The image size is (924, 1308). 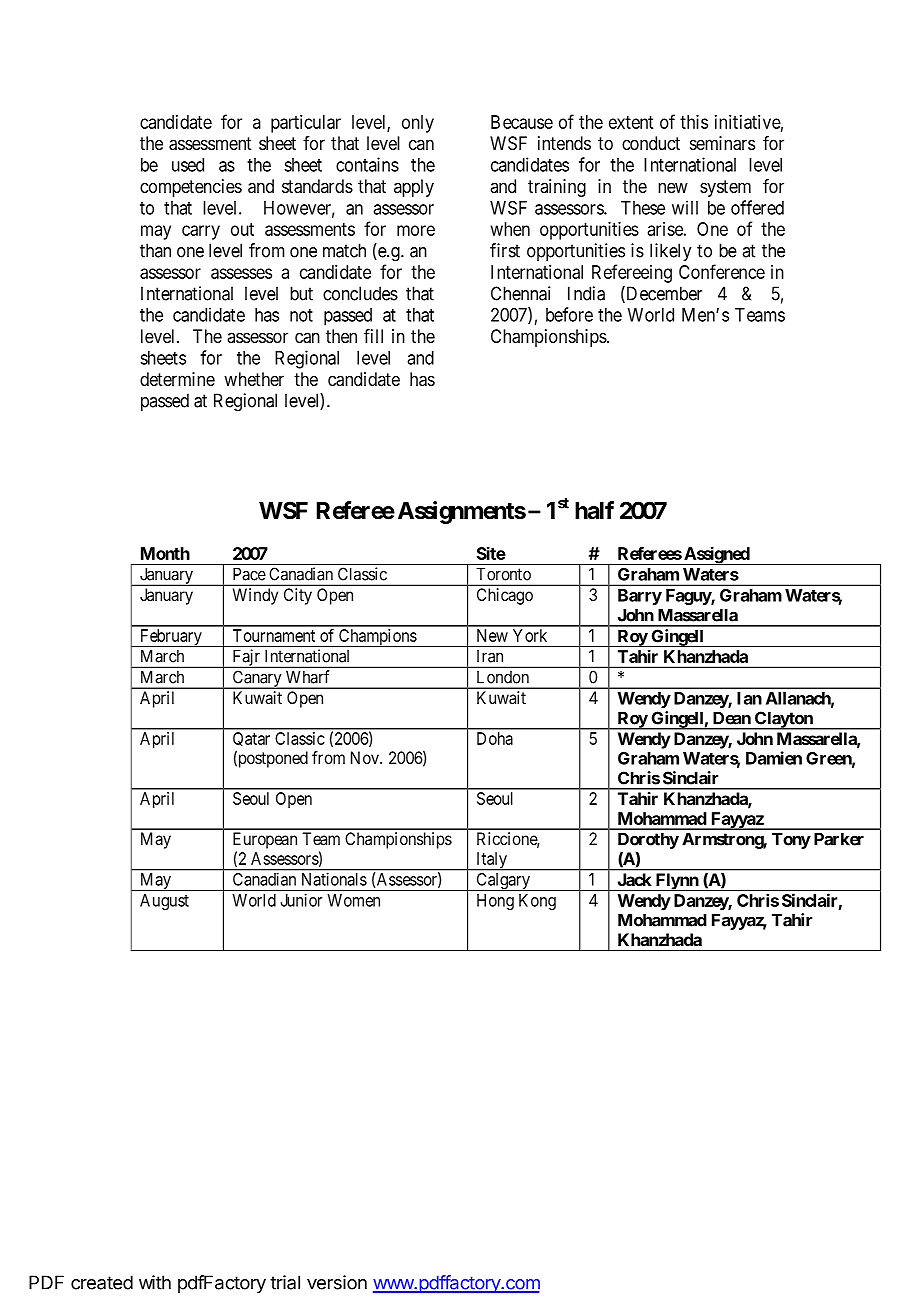 What do you see at coordinates (155, 1282) in the screenshot?
I see `with` at bounding box center [155, 1282].
